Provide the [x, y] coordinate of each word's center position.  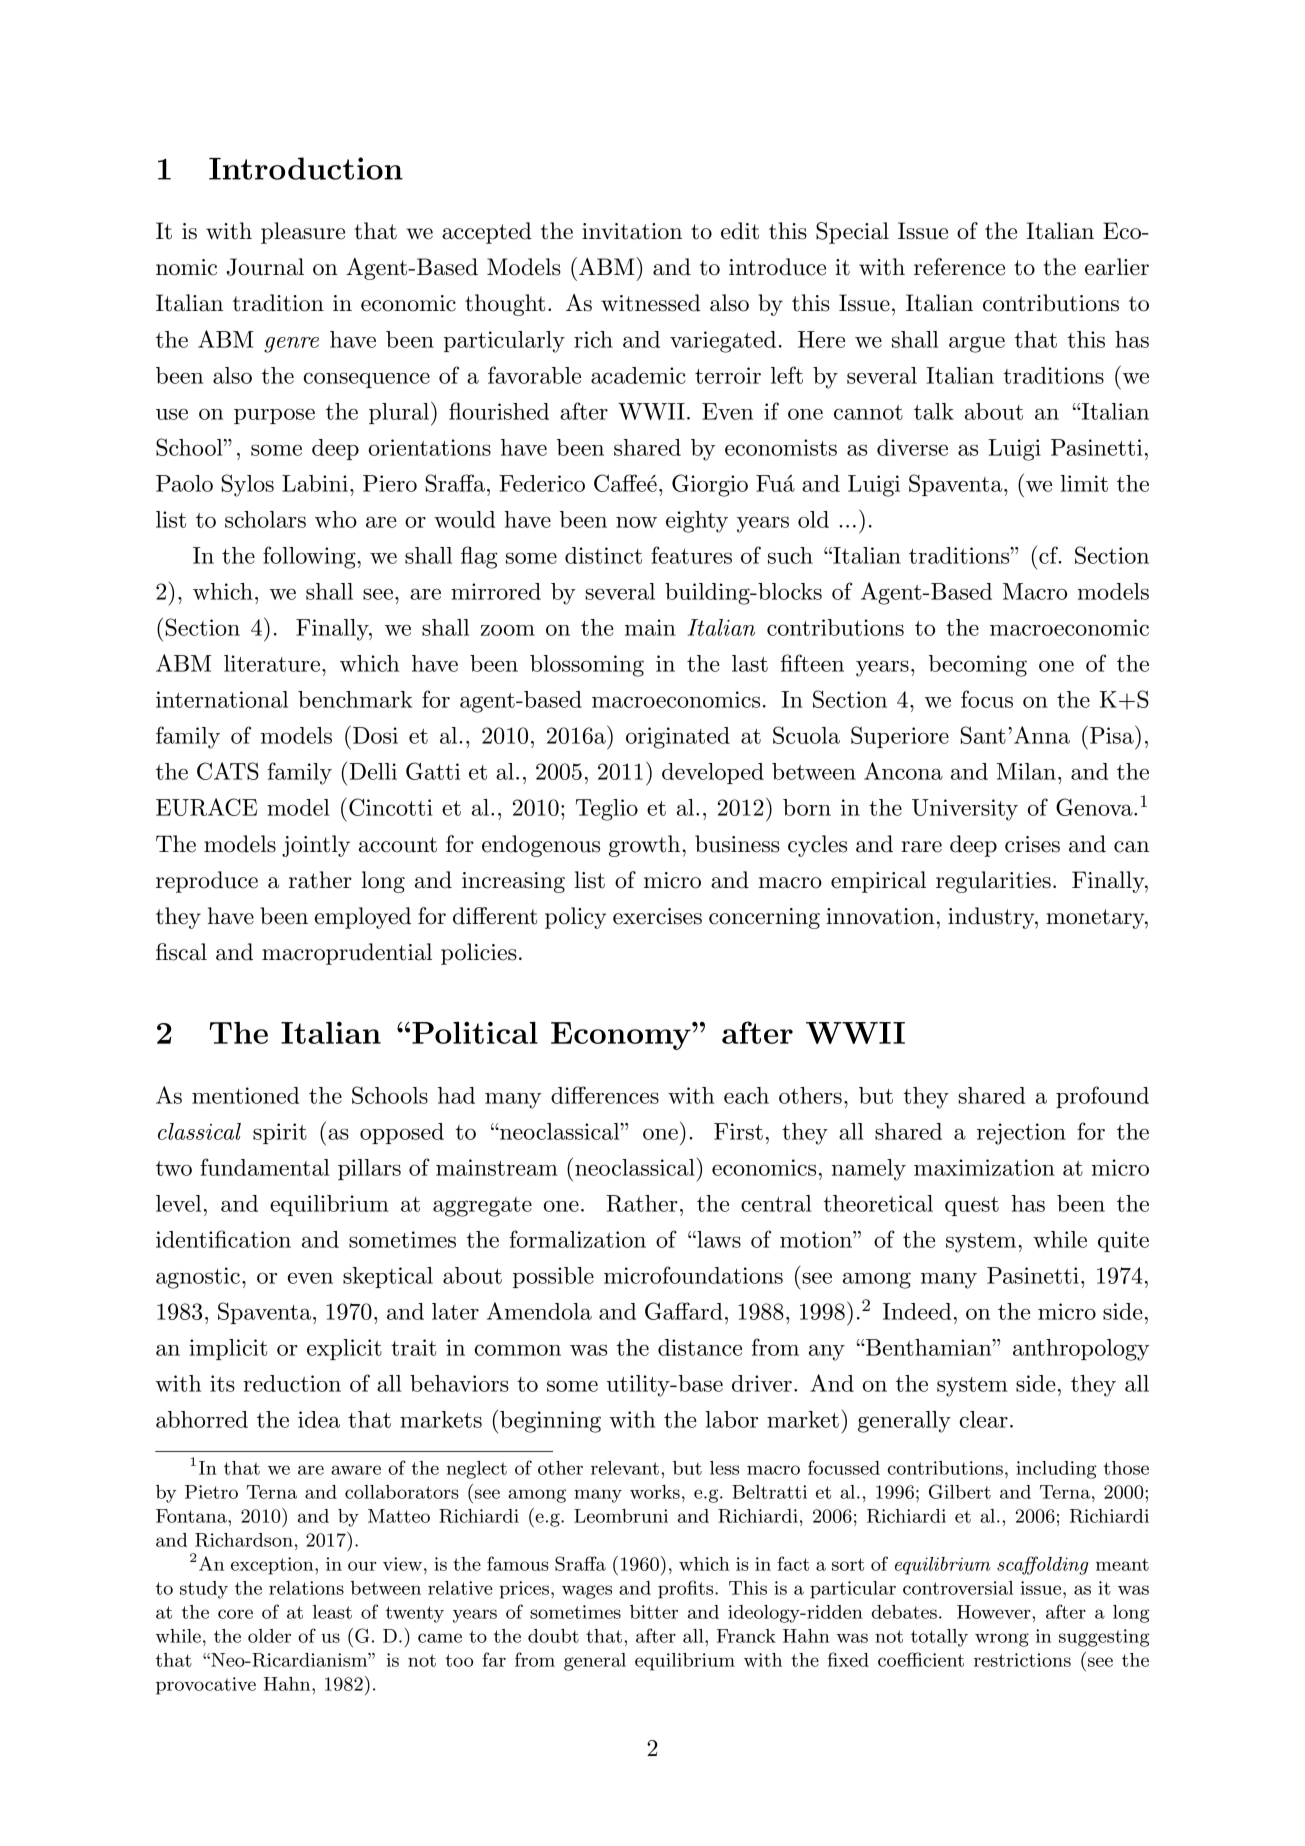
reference [959, 267]
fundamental [265, 1167]
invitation [632, 231]
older [269, 1636]
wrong [1002, 1640]
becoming [978, 666]
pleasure [303, 233]
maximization [984, 1167]
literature [272, 663]
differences [605, 1095]
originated [678, 738]
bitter [654, 1612]
